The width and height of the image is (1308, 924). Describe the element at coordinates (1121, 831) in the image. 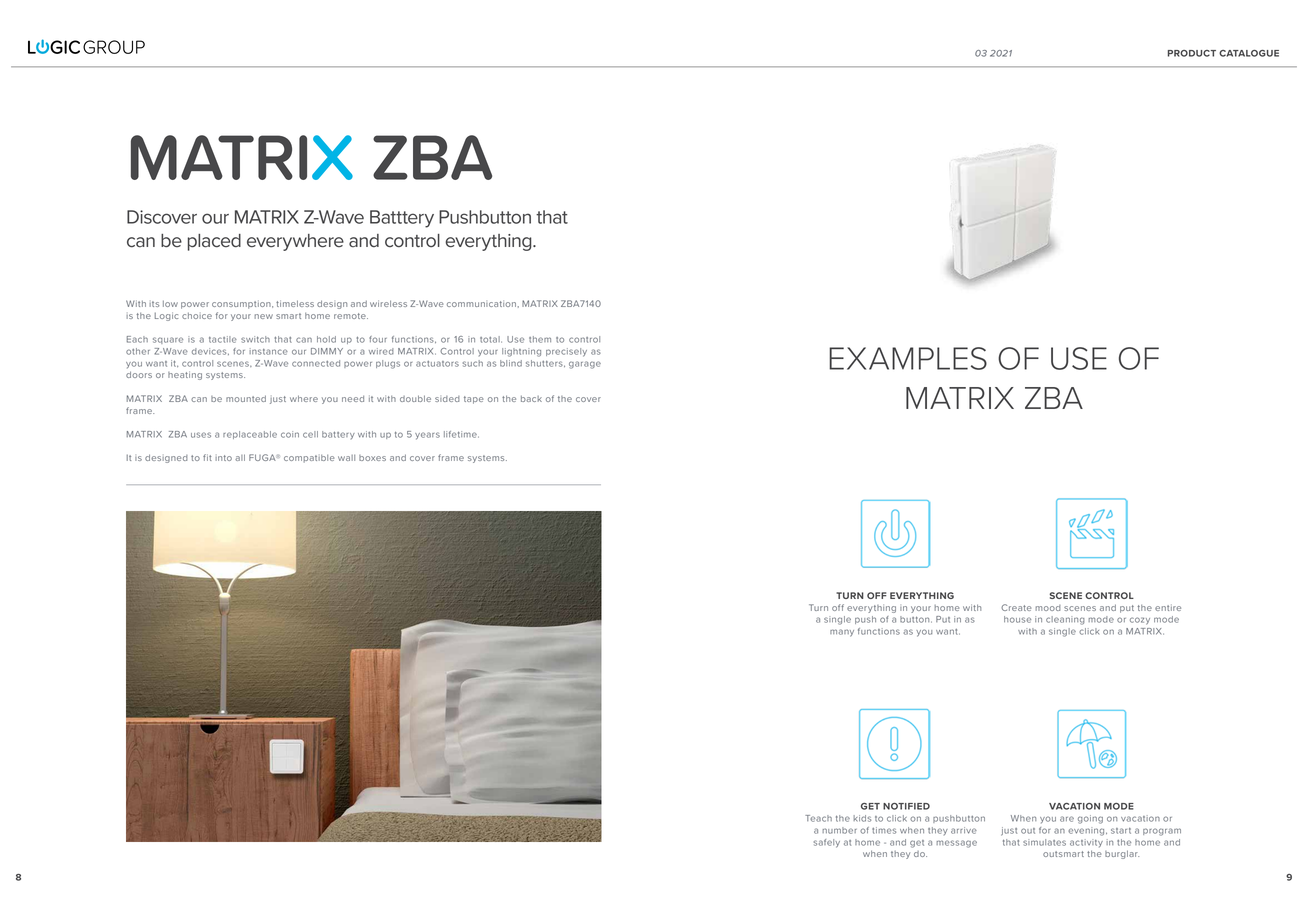

I see `start` at that location.
